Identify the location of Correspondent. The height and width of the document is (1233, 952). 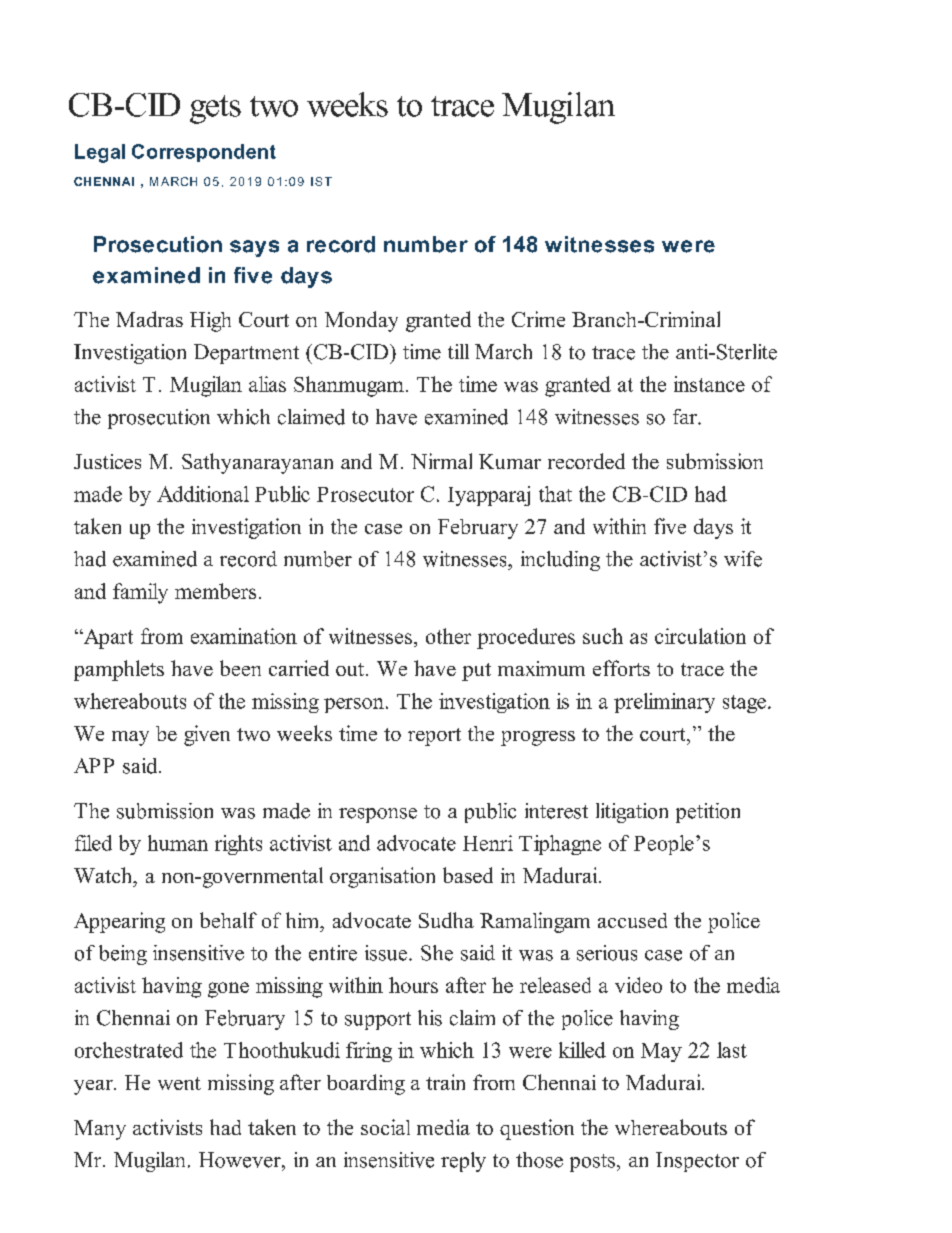
(204, 153).
